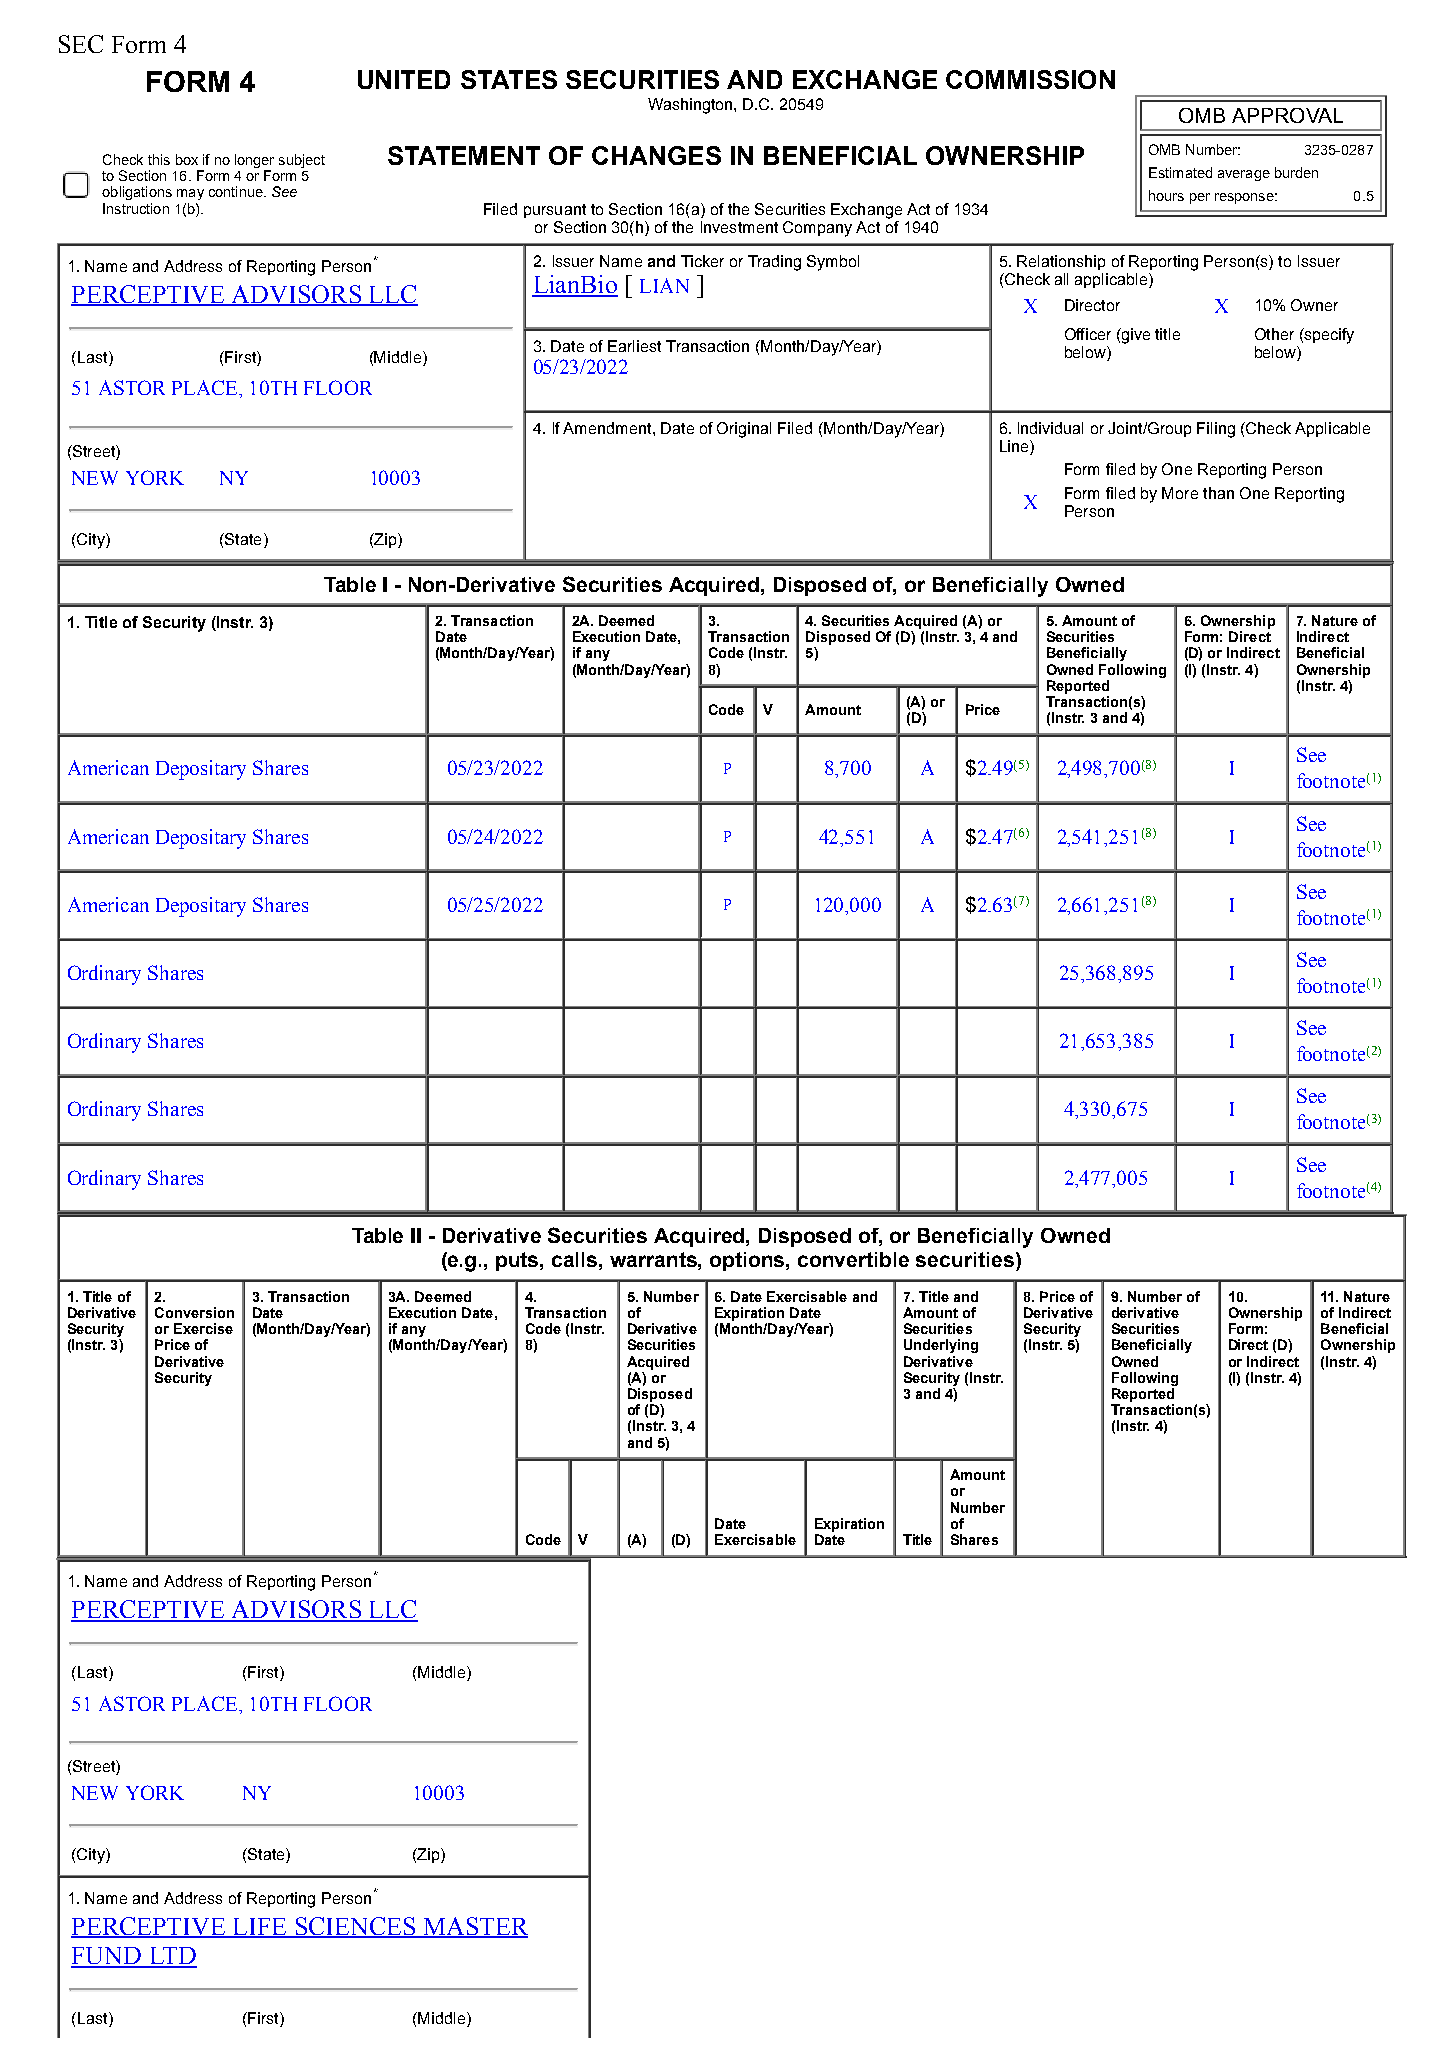  I want to click on Washington, so click(691, 106).
